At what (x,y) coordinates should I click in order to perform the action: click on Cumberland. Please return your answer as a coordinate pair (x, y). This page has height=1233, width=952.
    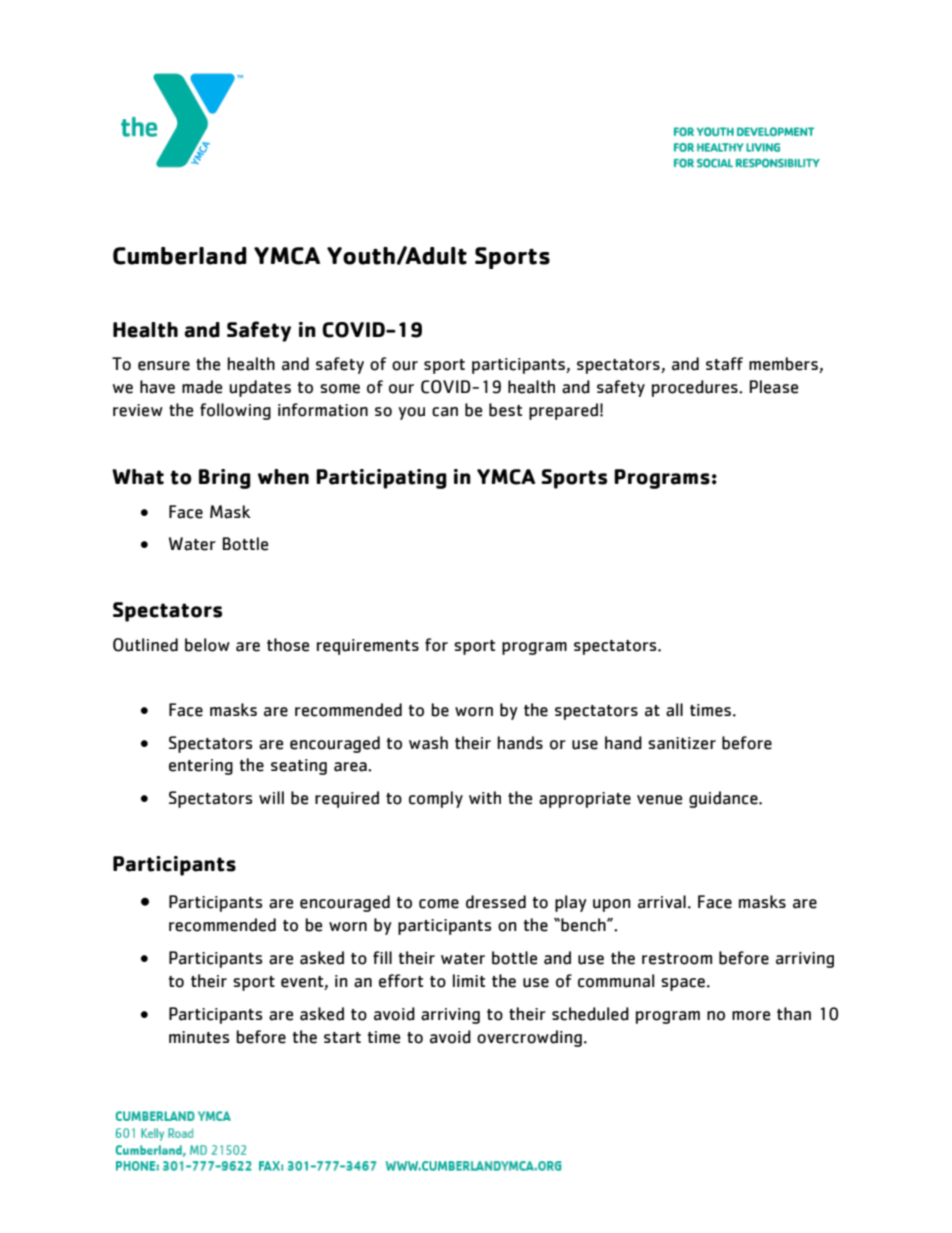
    Looking at the image, I should click on (180, 256).
